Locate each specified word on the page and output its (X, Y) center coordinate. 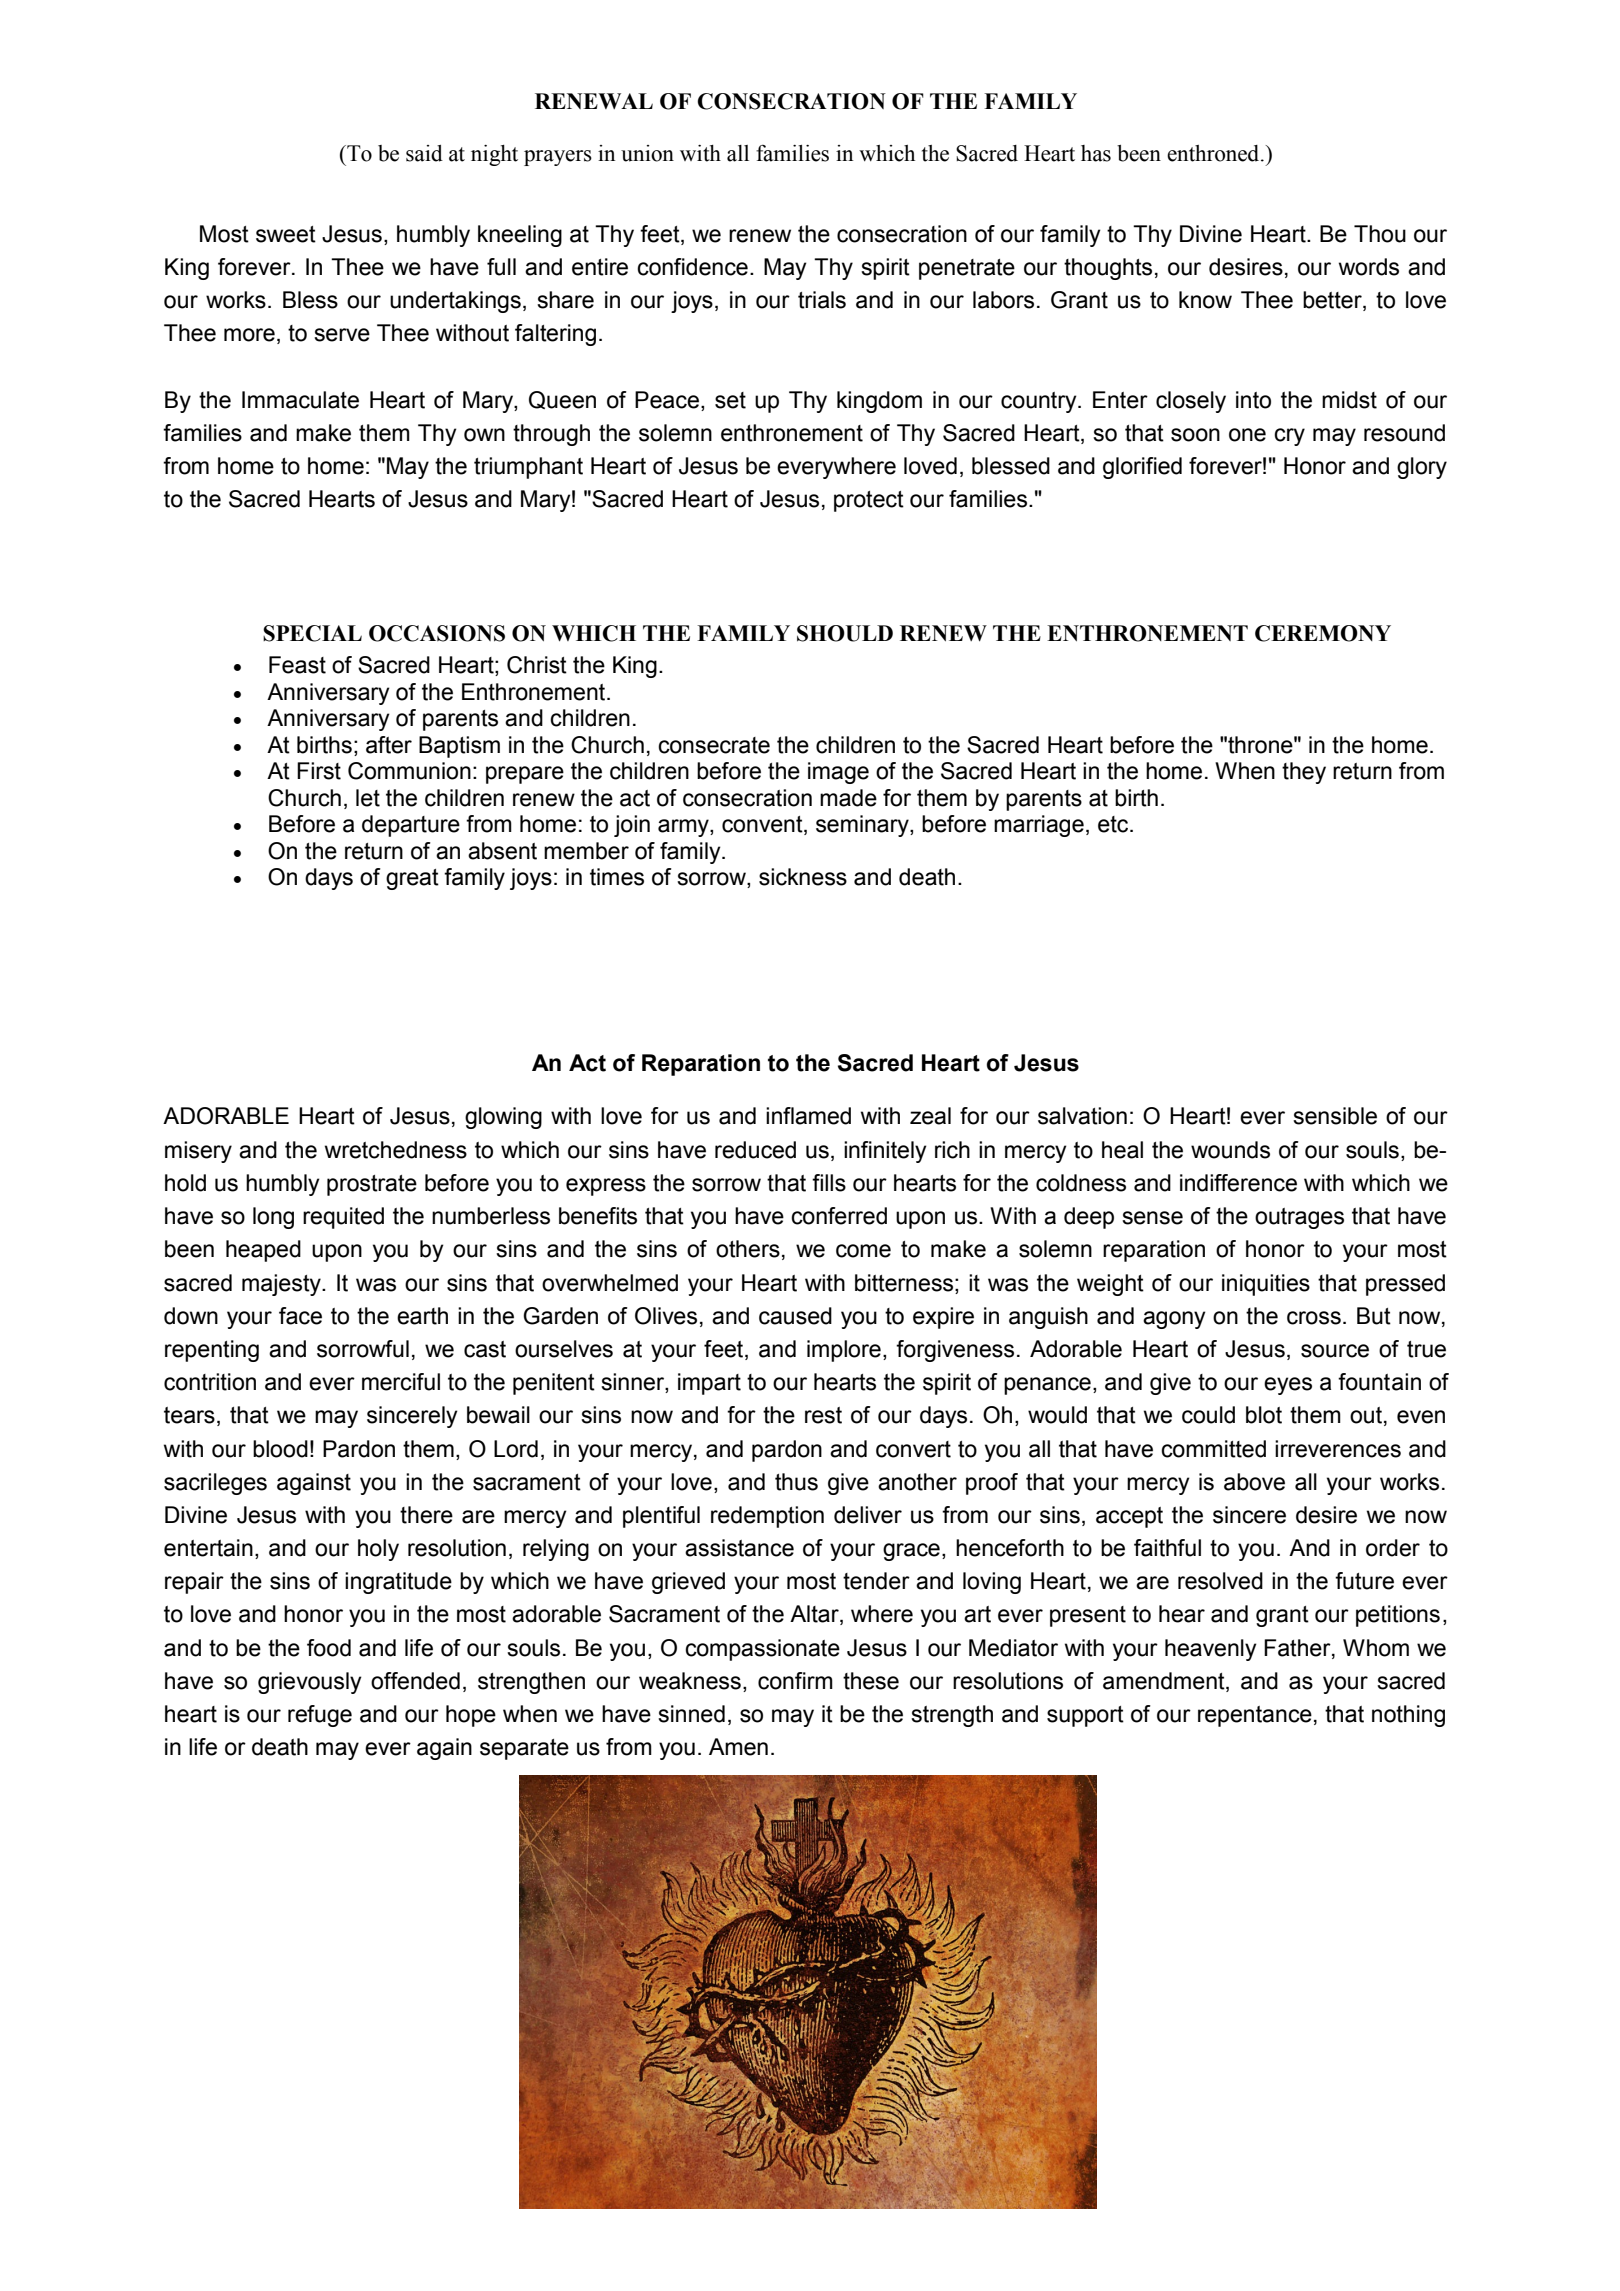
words (1369, 267)
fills (829, 1183)
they (1304, 773)
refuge (320, 1716)
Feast (297, 665)
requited (343, 1218)
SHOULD (845, 633)
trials (822, 300)
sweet (286, 234)
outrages (1299, 1218)
